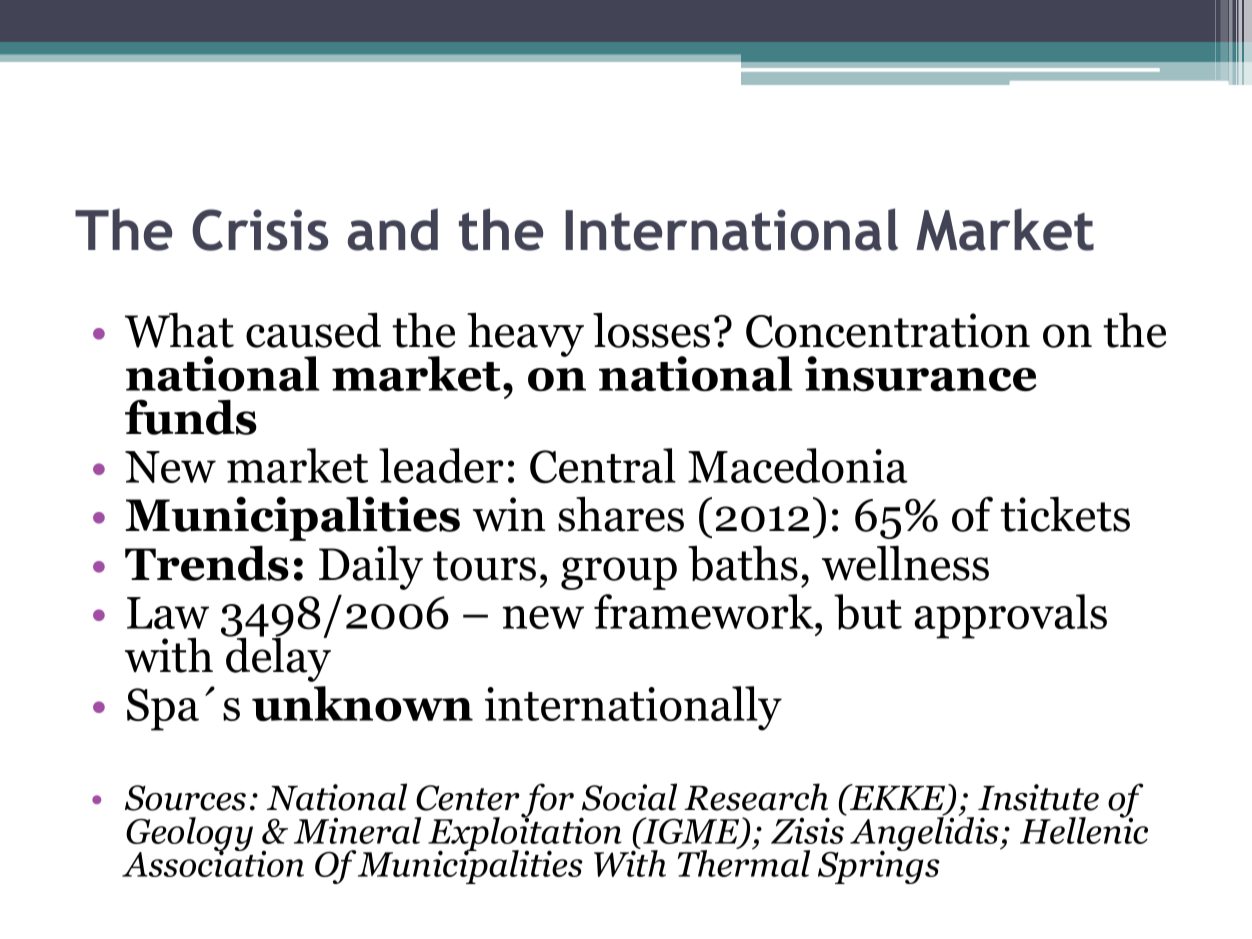  Describe the element at coordinates (313, 330) in the page. I see `caused` at that location.
